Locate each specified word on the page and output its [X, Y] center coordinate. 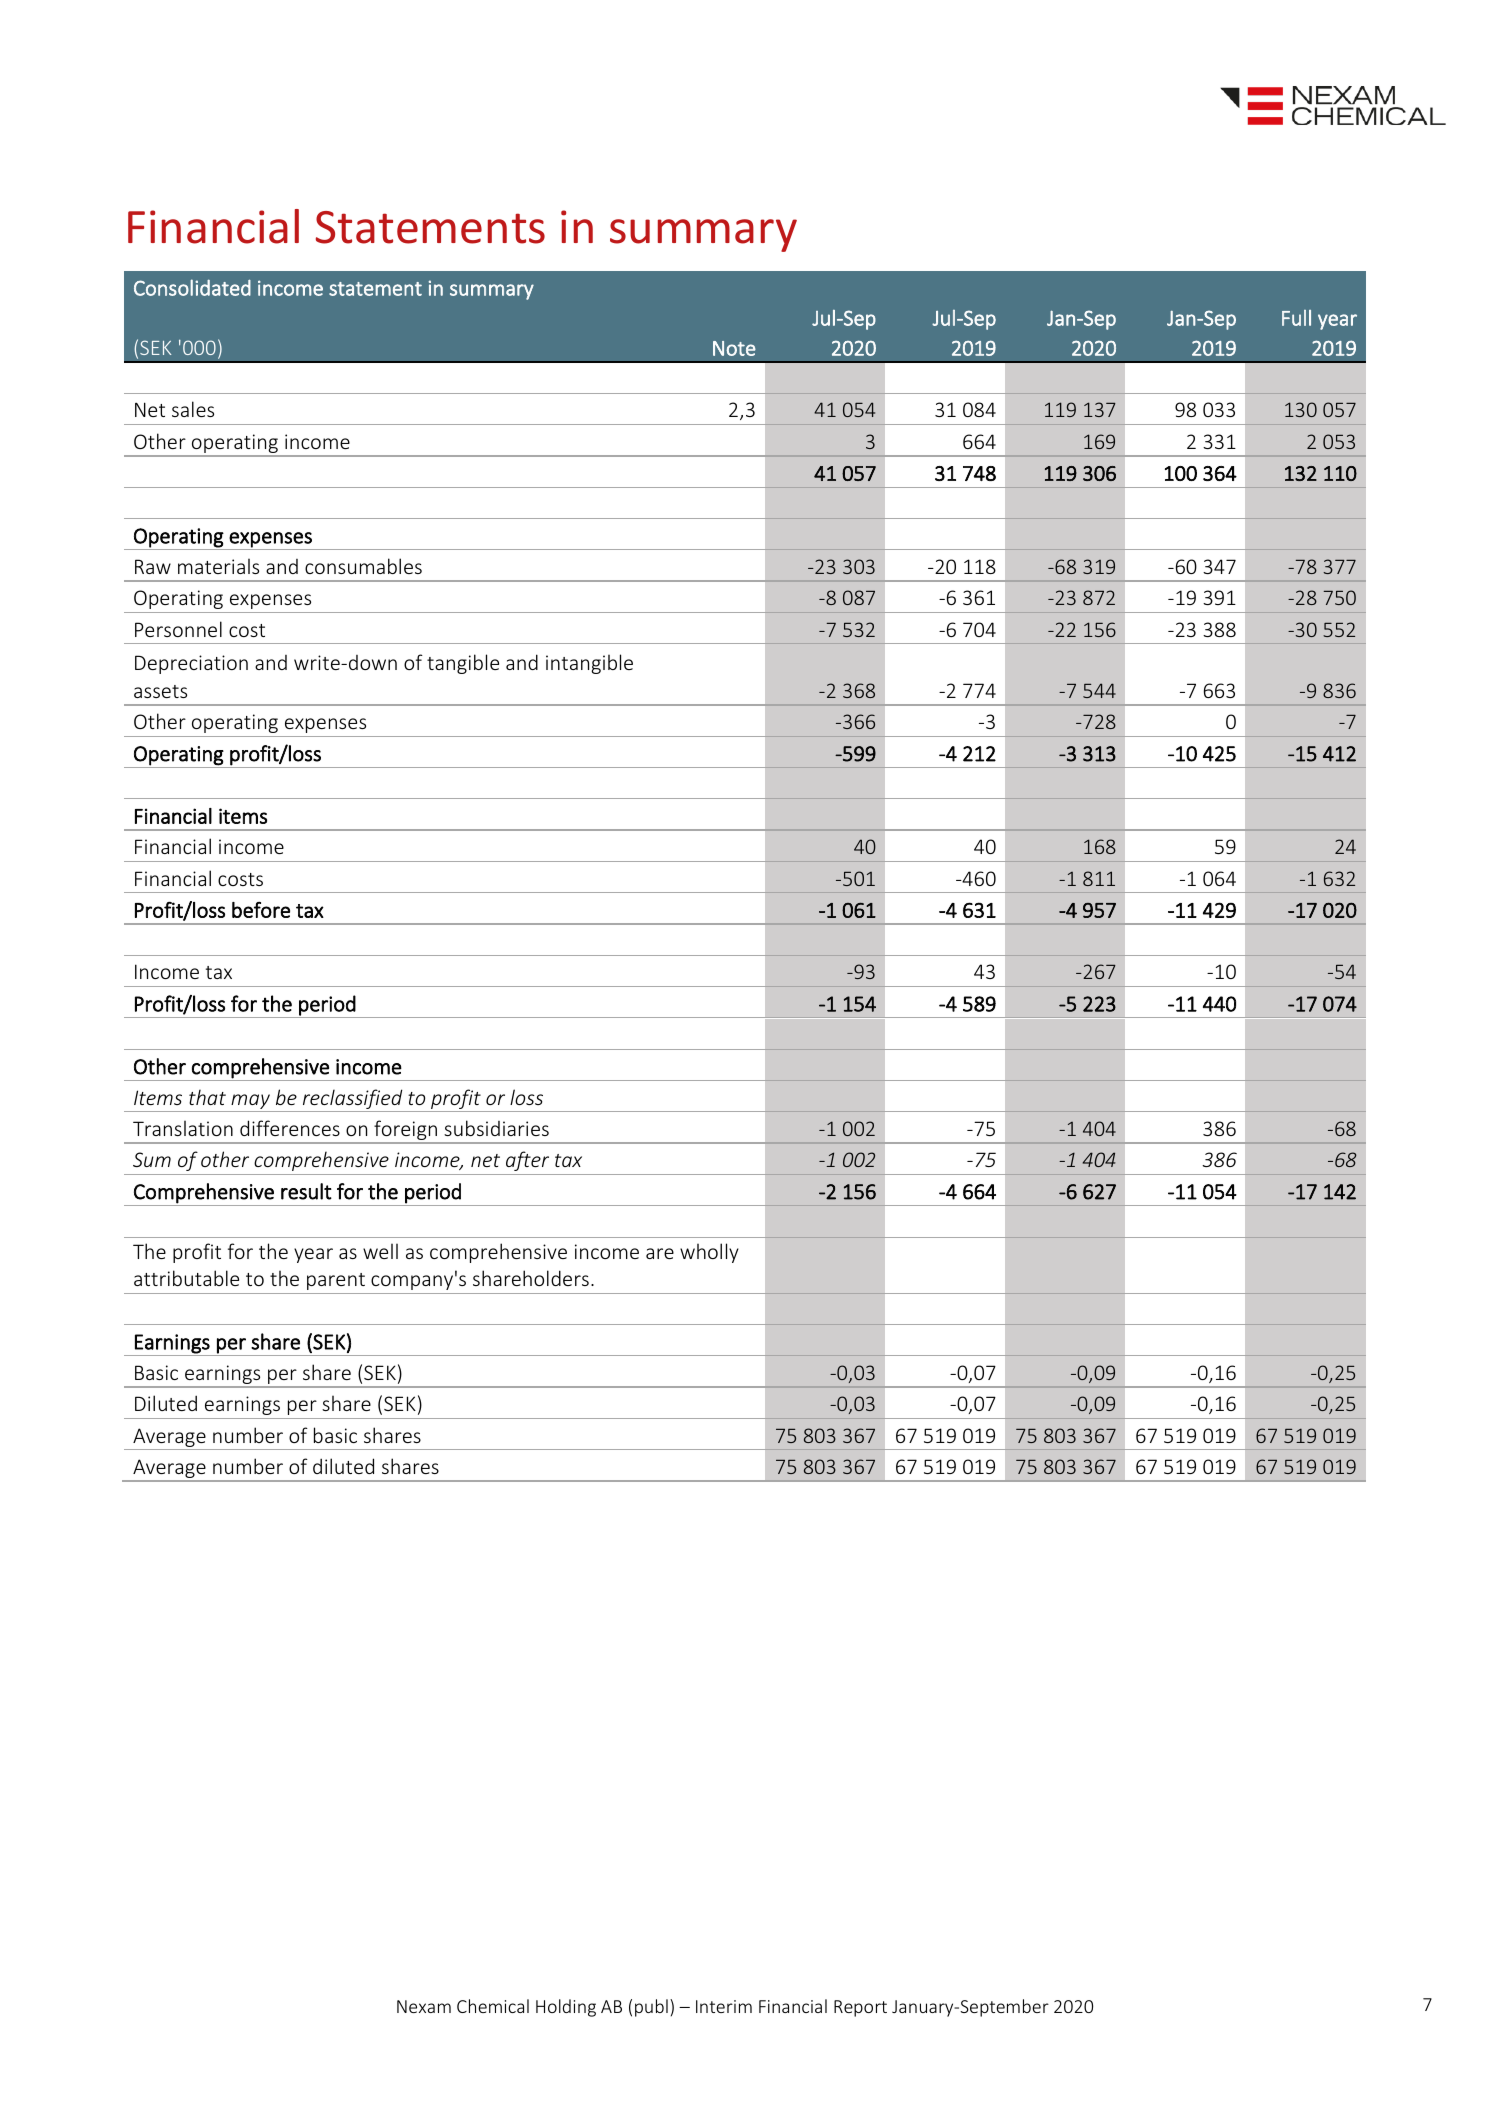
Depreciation [191, 664]
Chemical [493, 2006]
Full [1296, 318]
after [527, 1161]
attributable [186, 1278]
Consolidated [192, 287]
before [261, 910]
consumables [363, 566]
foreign [405, 1131]
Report [860, 2008]
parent [336, 1281]
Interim [724, 2006]
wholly [709, 1253]
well [380, 1251]
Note [734, 348]
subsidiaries [496, 1128]
